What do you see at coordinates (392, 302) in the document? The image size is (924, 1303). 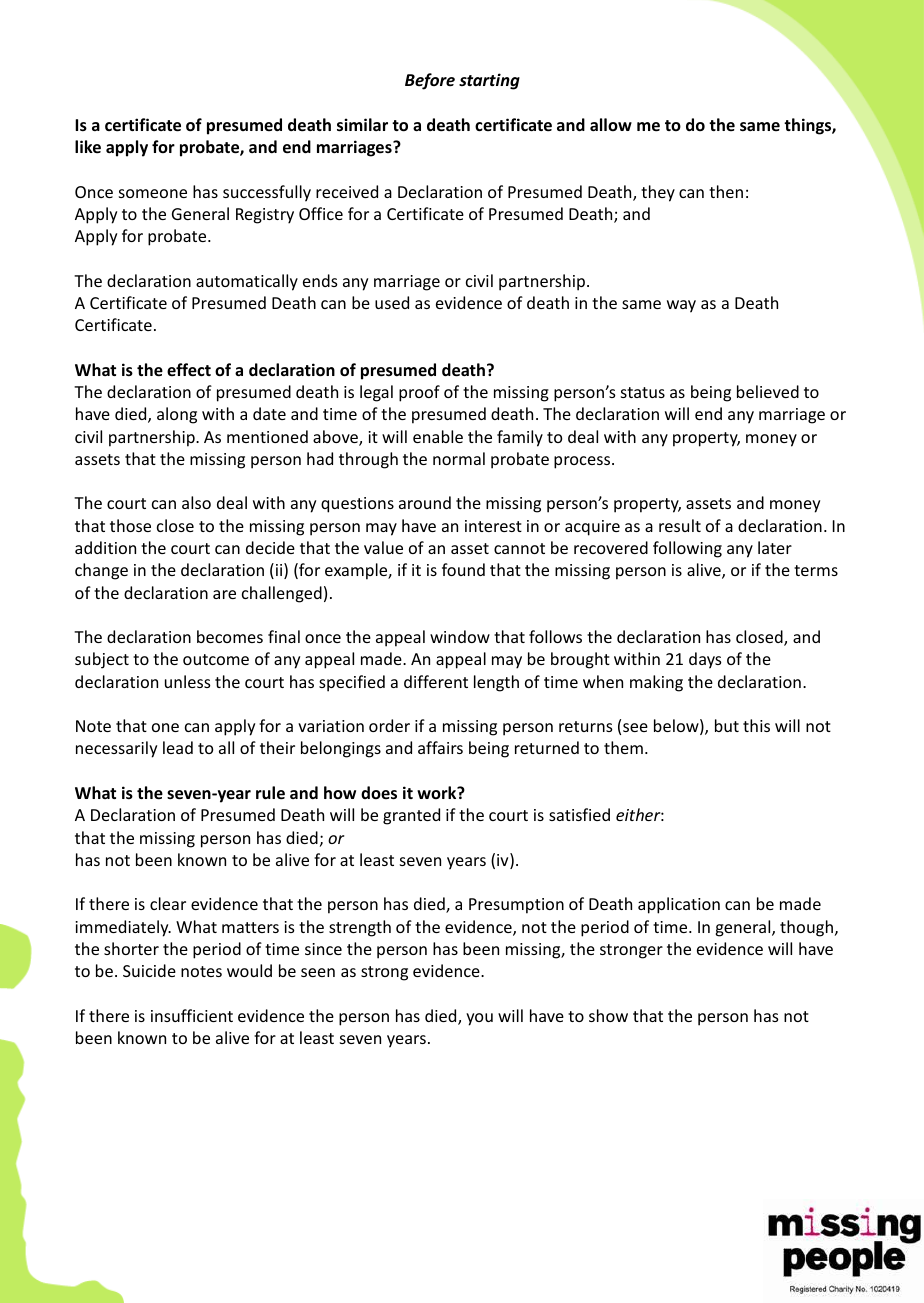 I see `used` at bounding box center [392, 302].
